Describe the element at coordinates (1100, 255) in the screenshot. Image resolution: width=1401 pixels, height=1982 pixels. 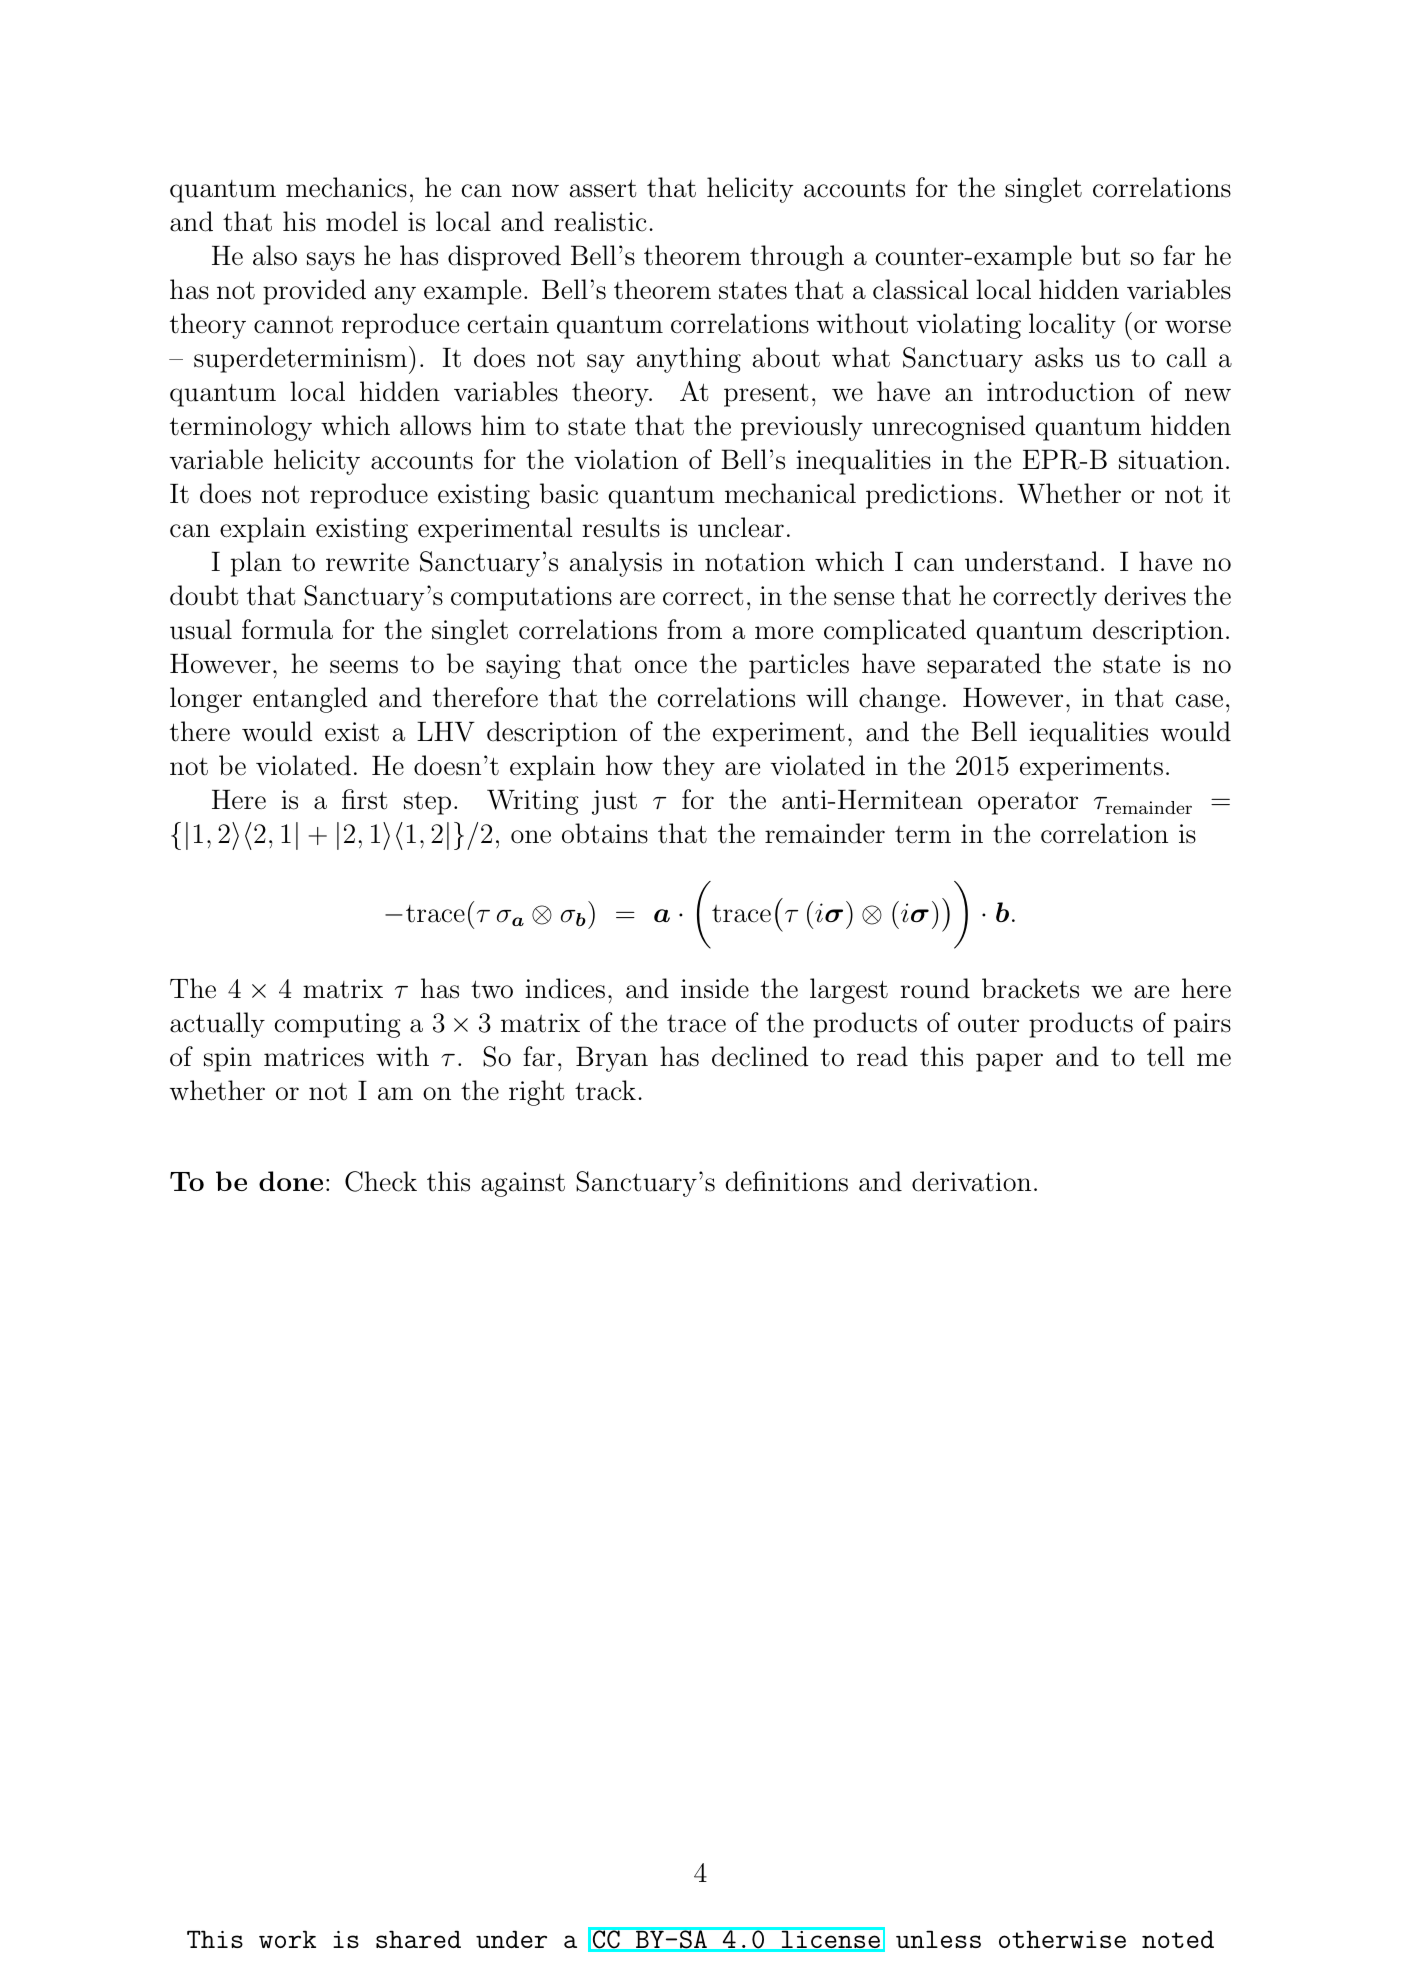
I see `but` at that location.
